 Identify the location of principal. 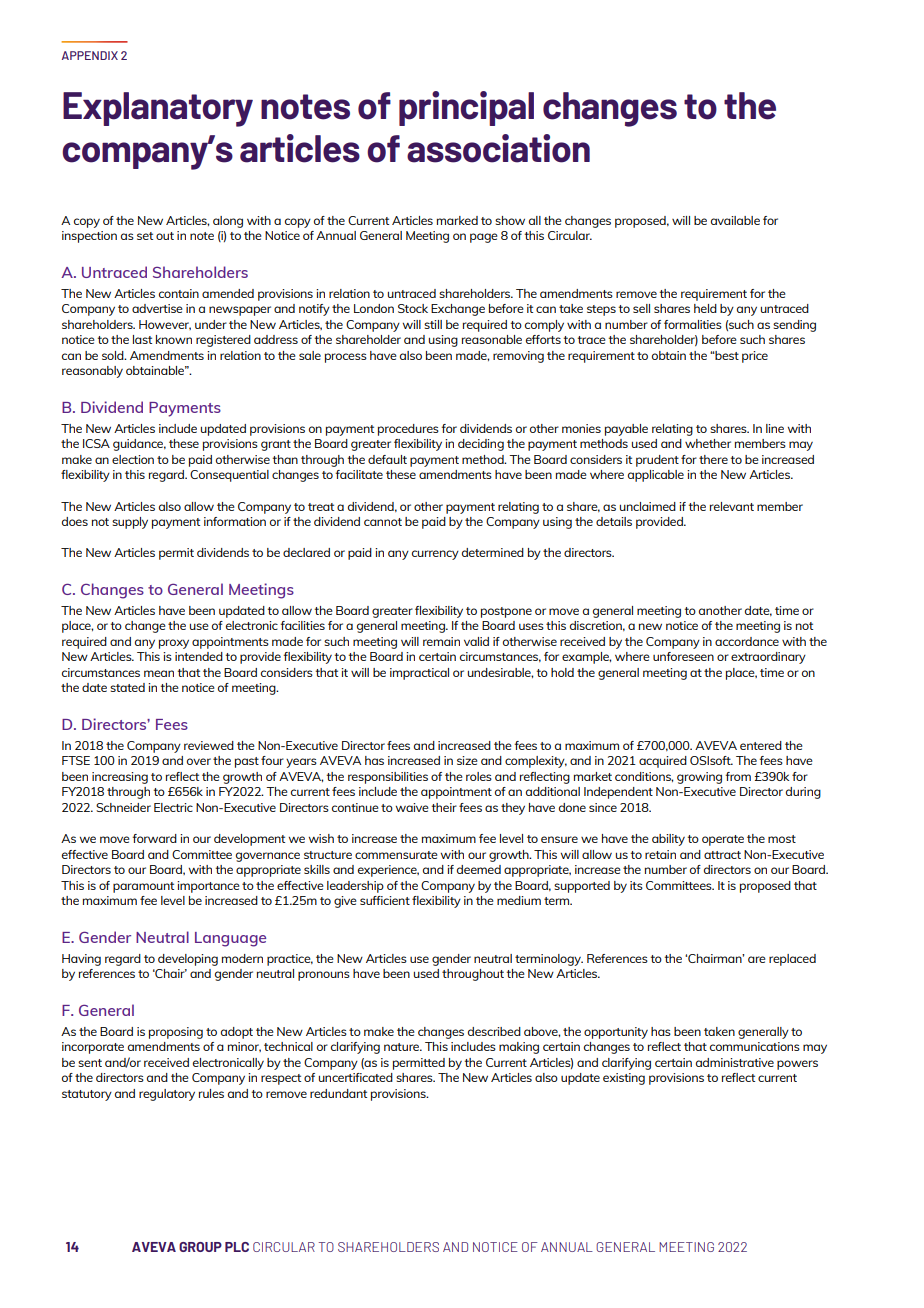
(466, 108).
